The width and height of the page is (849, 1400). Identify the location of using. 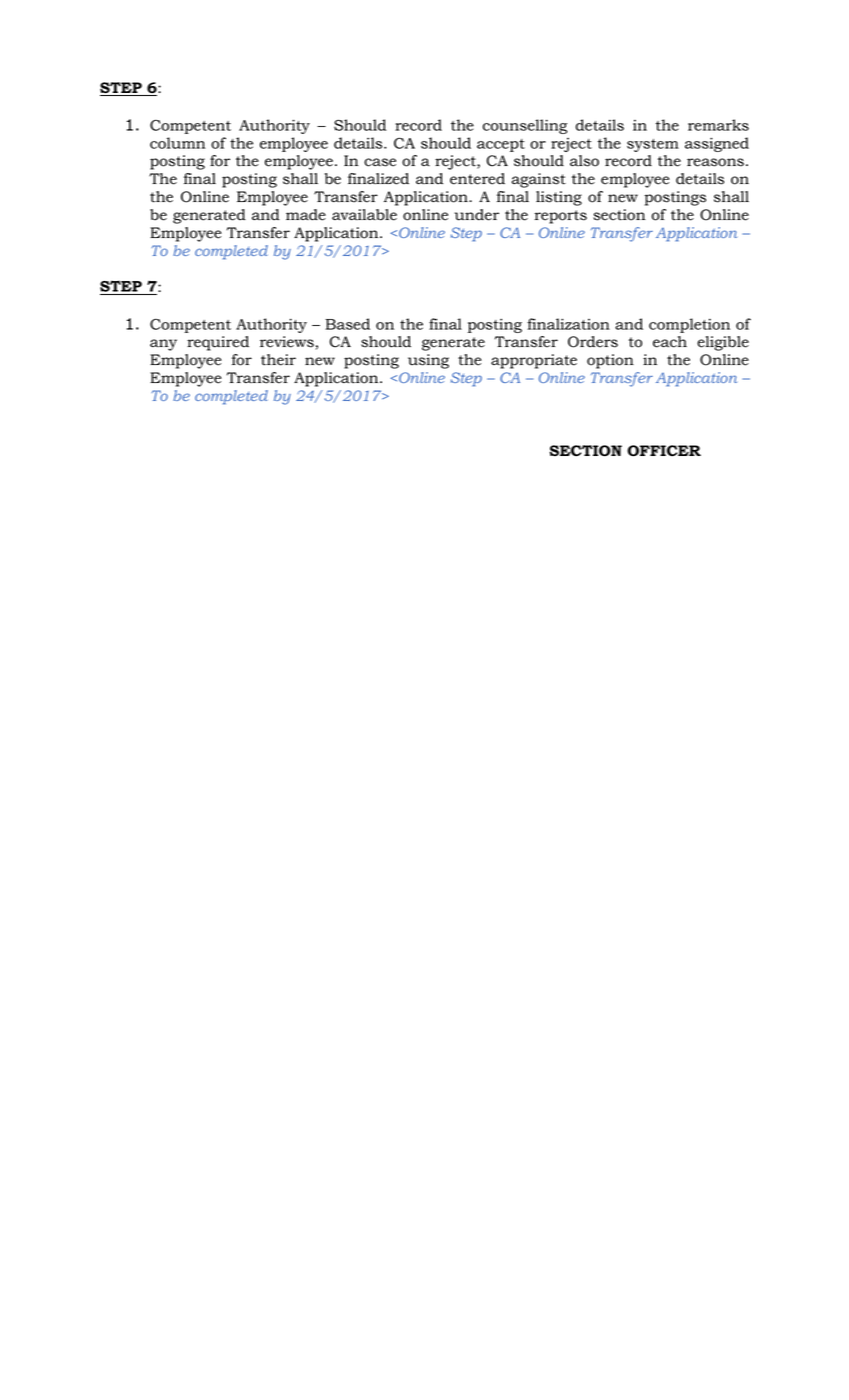
(428, 361).
